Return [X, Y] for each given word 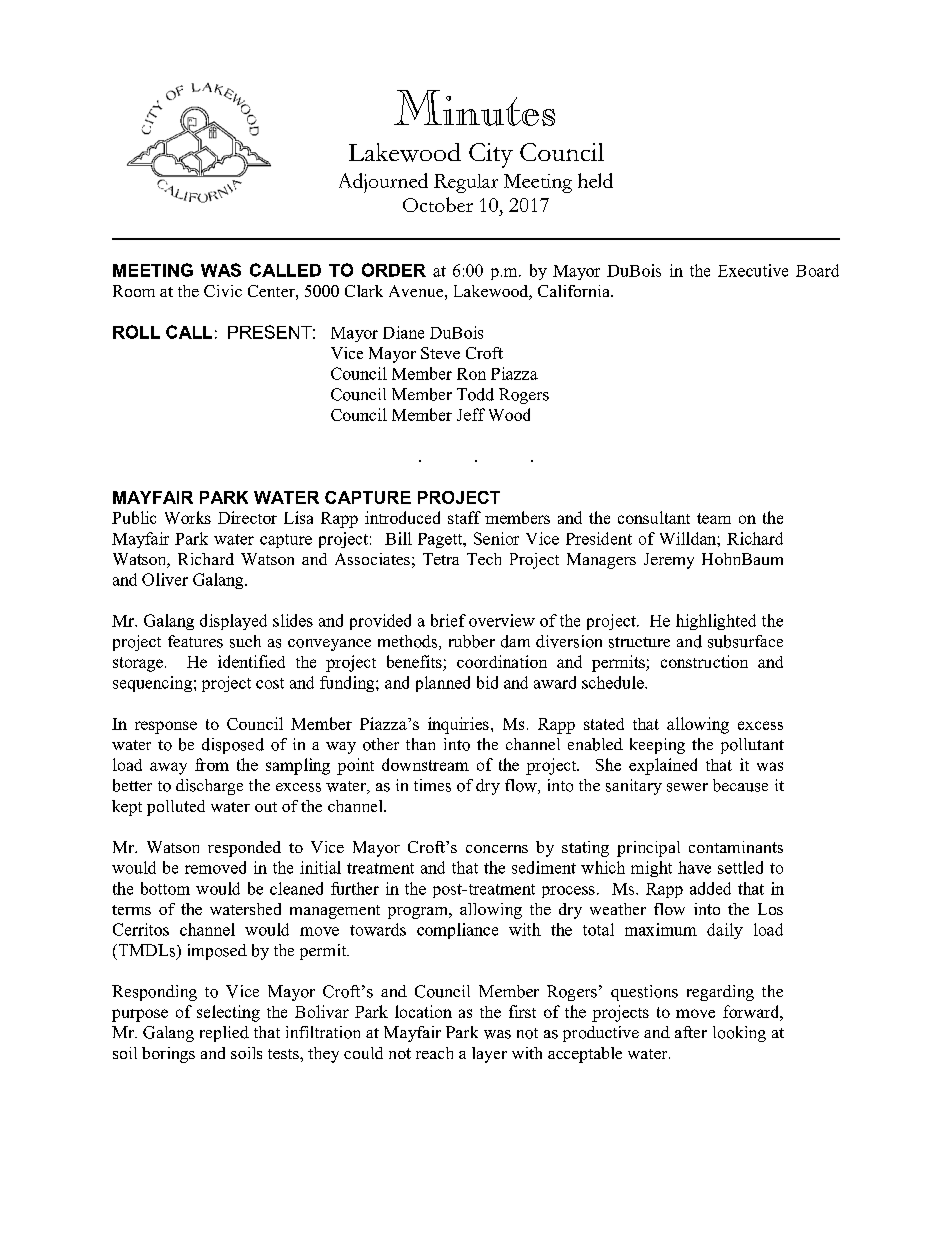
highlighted [716, 622]
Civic [223, 291]
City [491, 155]
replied [224, 1034]
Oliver [165, 579]
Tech [484, 559]
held [595, 180]
